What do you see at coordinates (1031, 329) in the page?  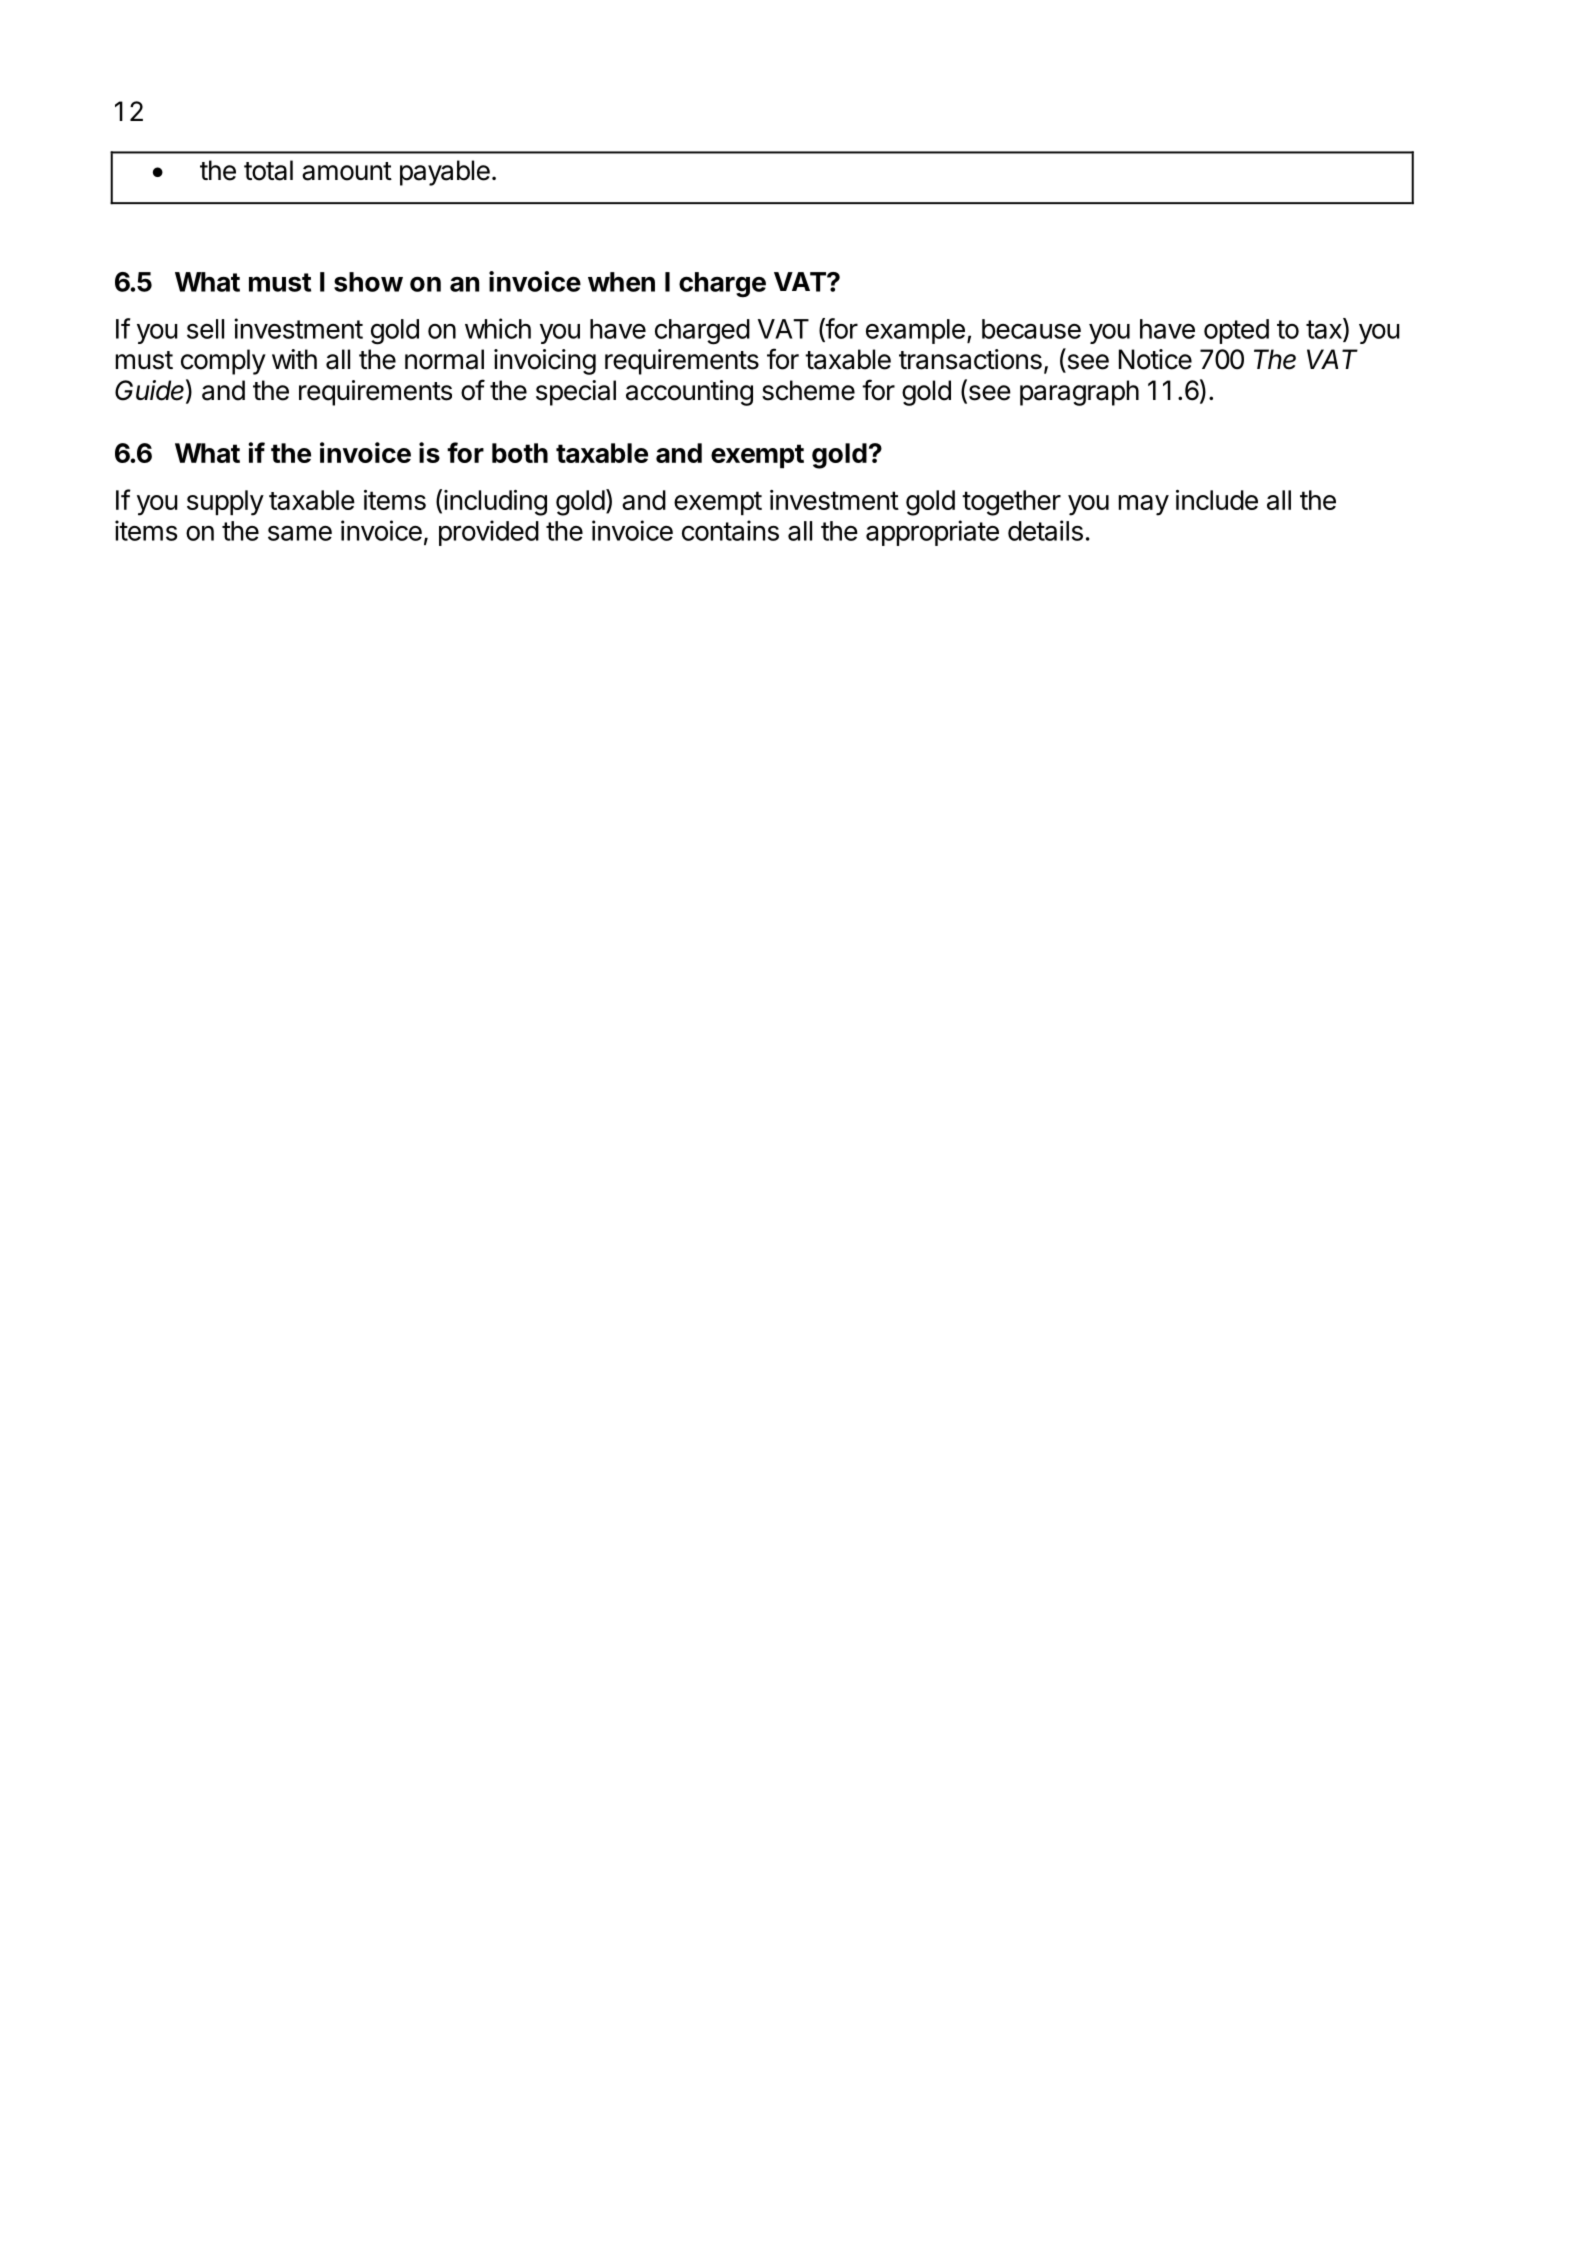 I see `because` at bounding box center [1031, 329].
